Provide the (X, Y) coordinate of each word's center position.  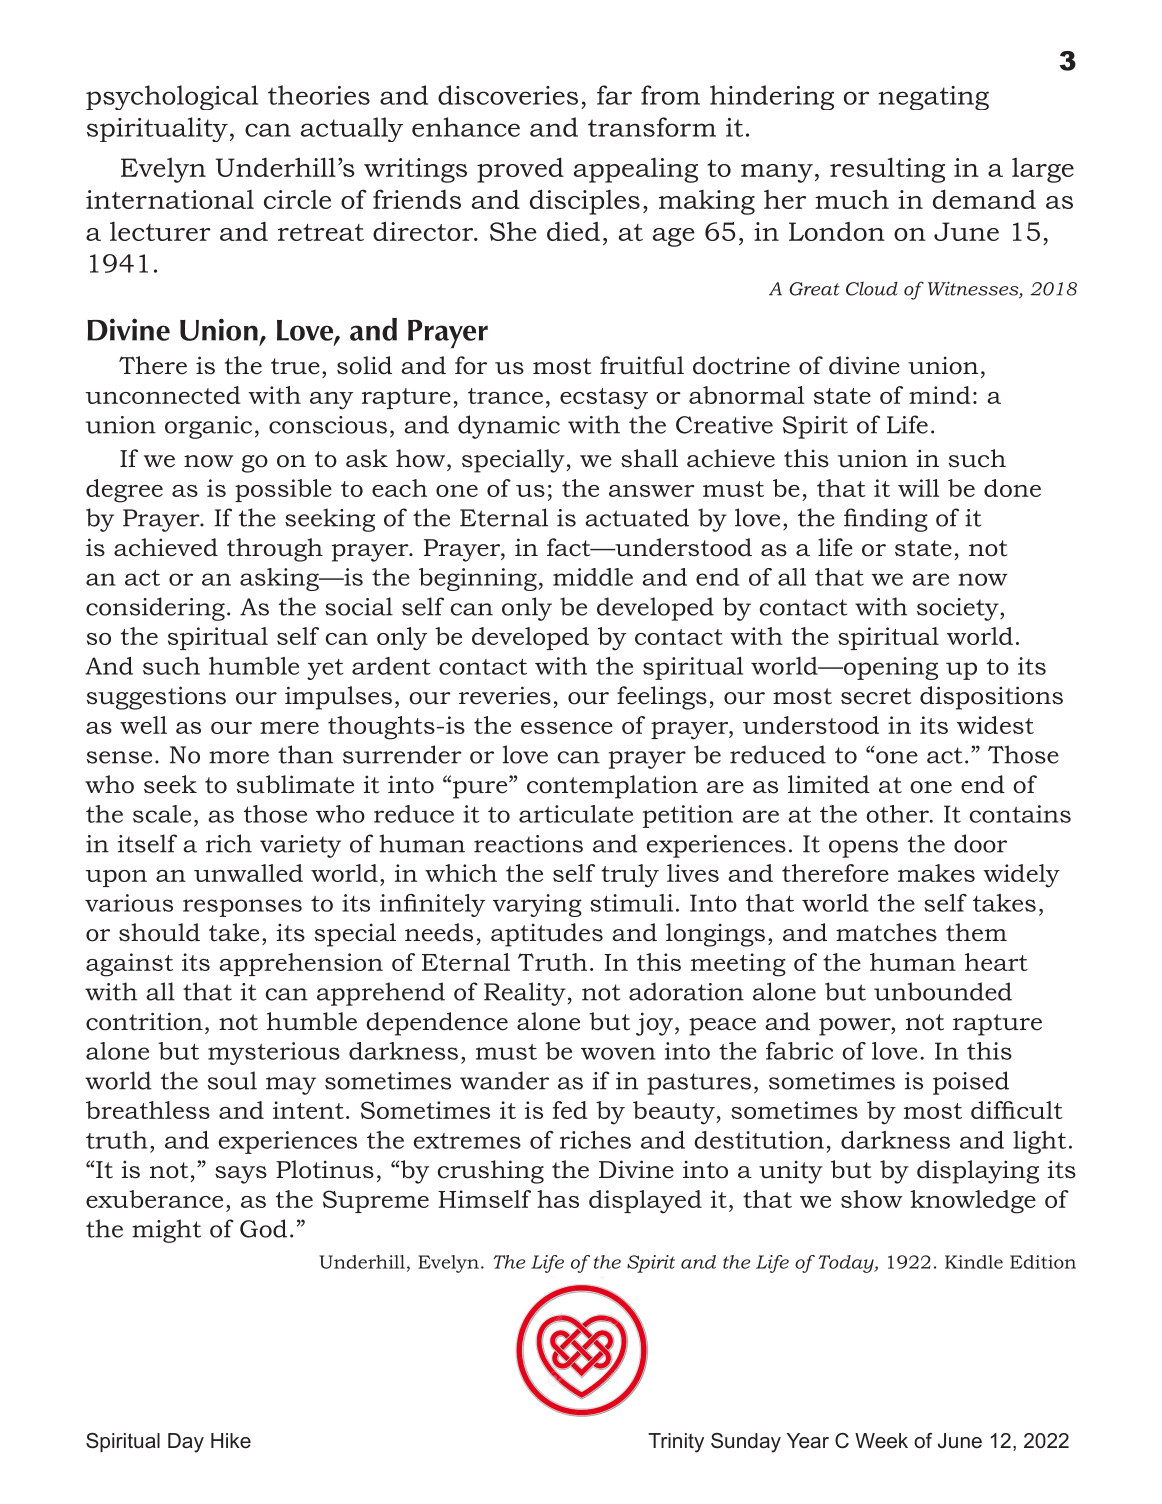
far (614, 95)
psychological (172, 97)
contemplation (612, 787)
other (898, 814)
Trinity (676, 1443)
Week (881, 1441)
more (239, 757)
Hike (231, 1441)
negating (933, 98)
